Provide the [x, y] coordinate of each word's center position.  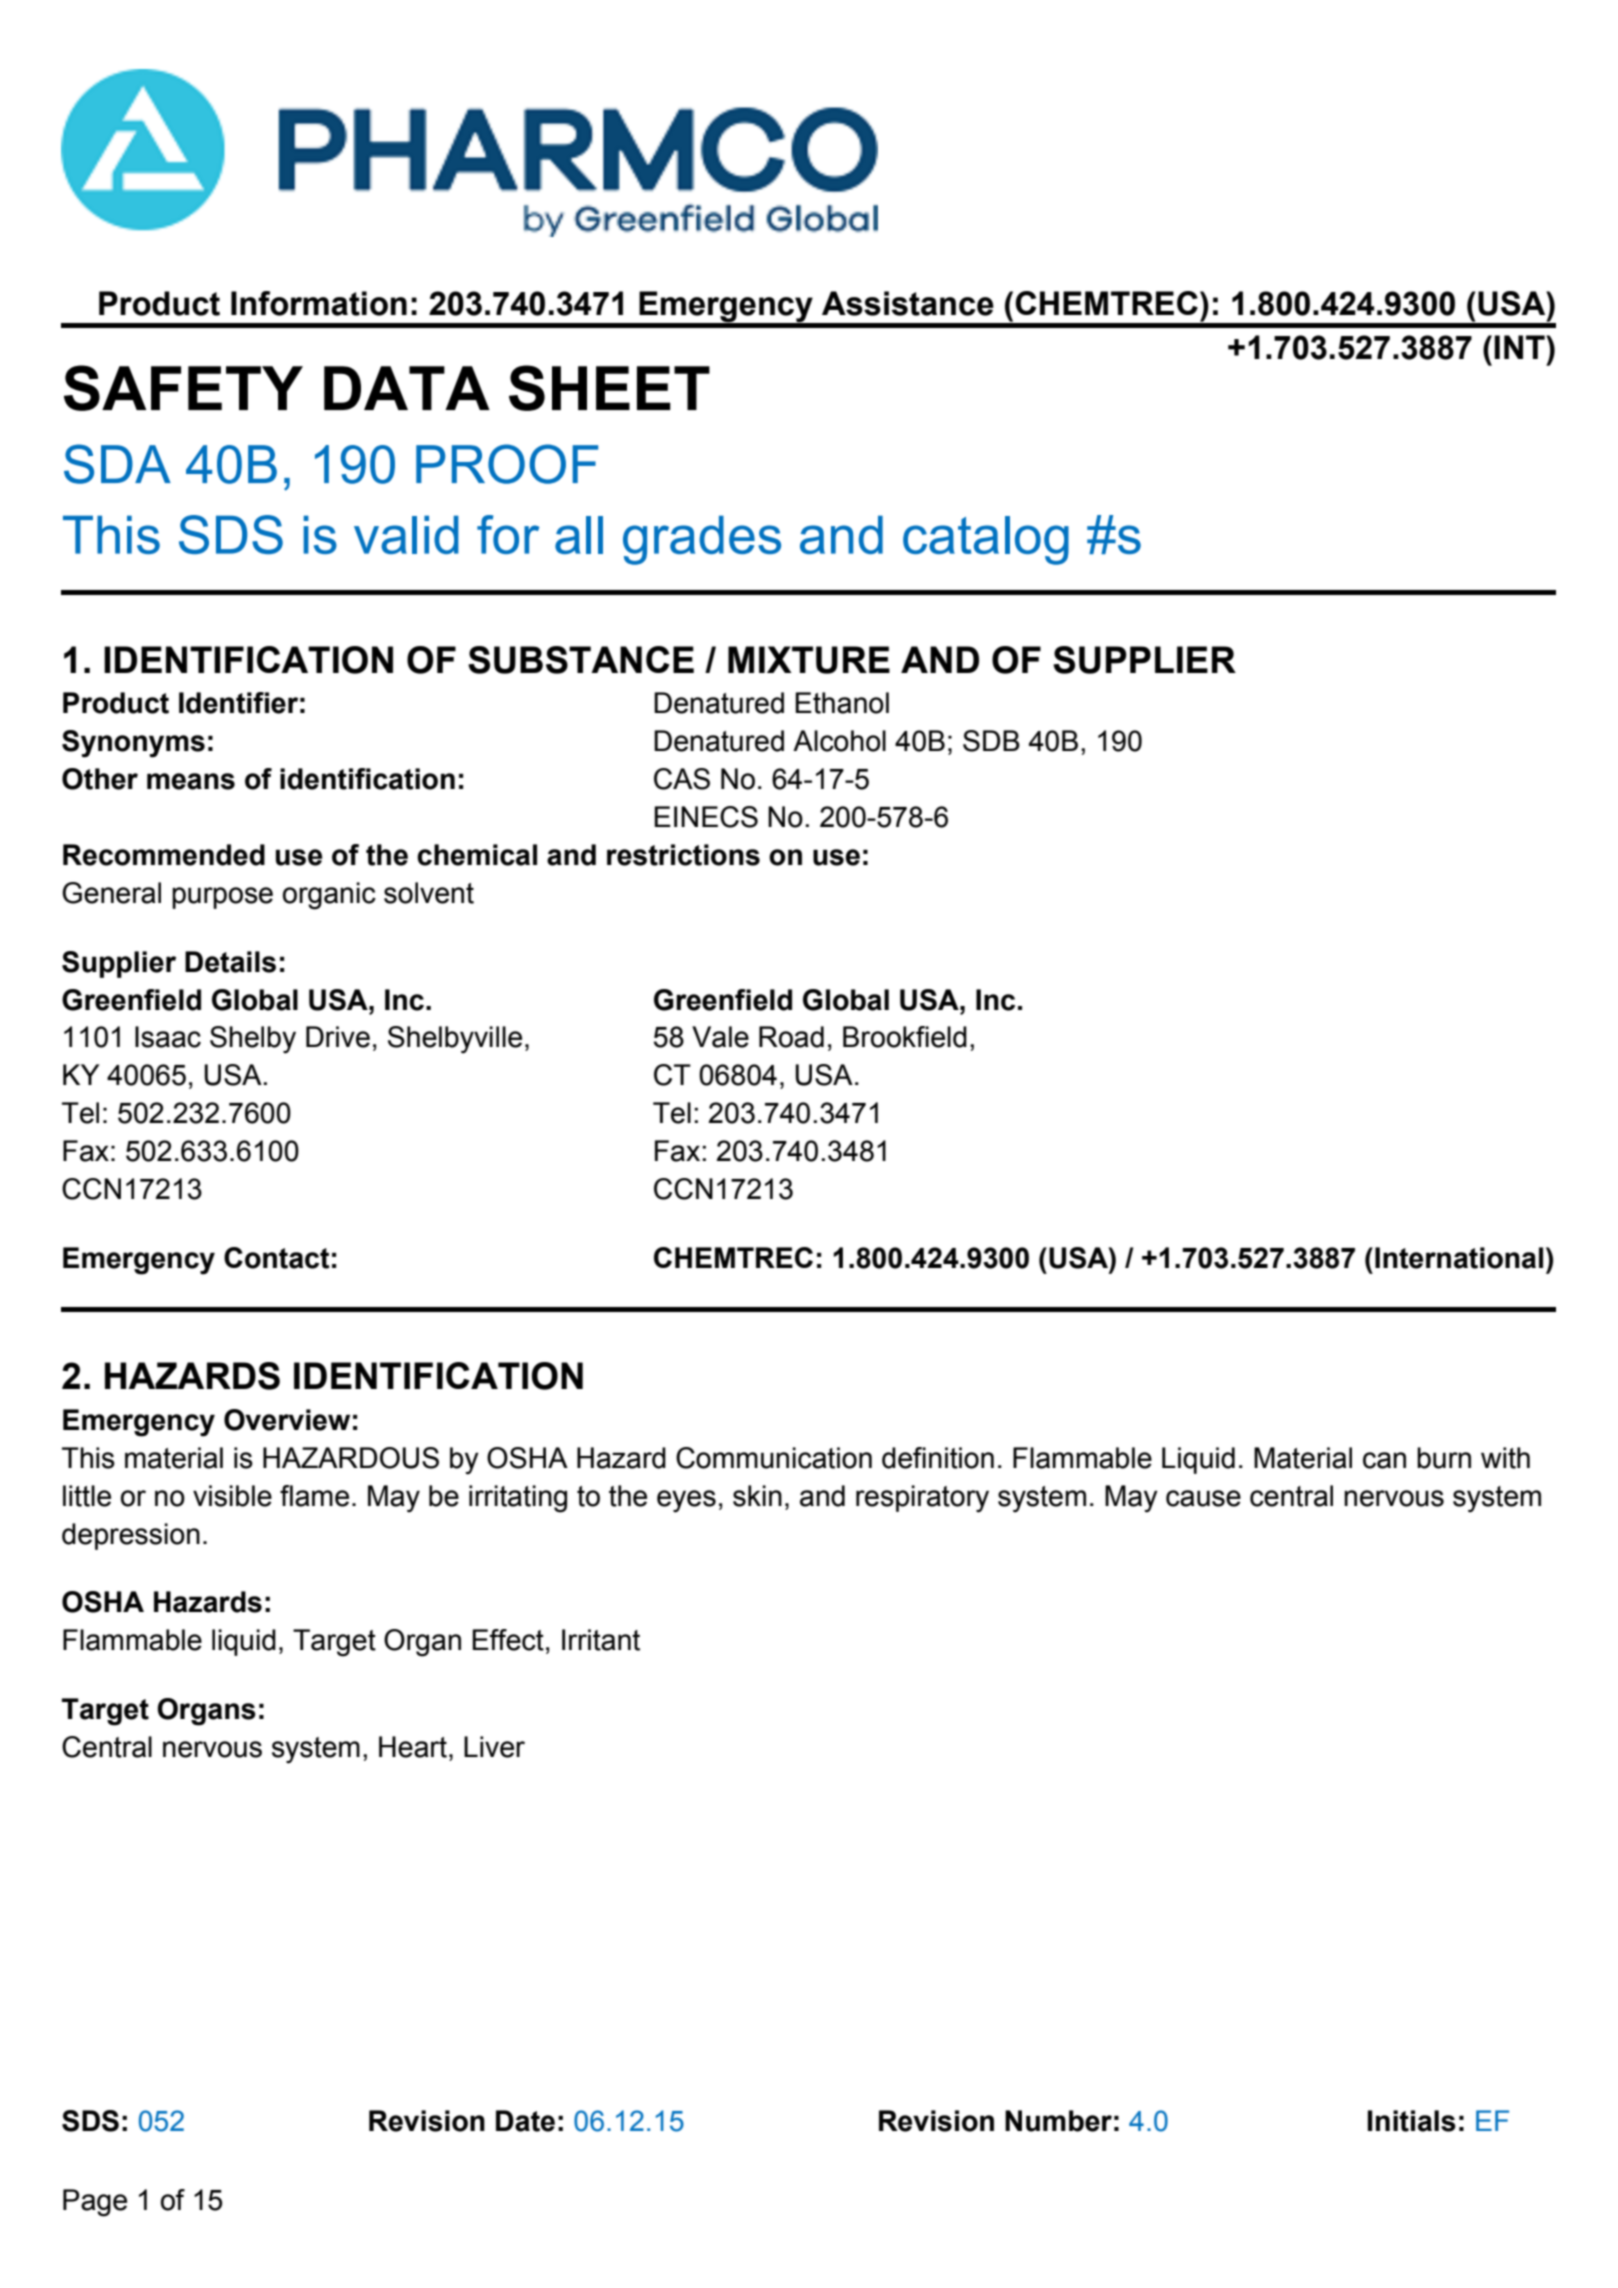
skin [757, 1496]
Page [95, 2203]
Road [791, 1037]
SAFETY [183, 388]
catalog [986, 540]
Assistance [908, 303]
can [1384, 1460]
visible [232, 1496]
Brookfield [905, 1037]
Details [230, 962]
